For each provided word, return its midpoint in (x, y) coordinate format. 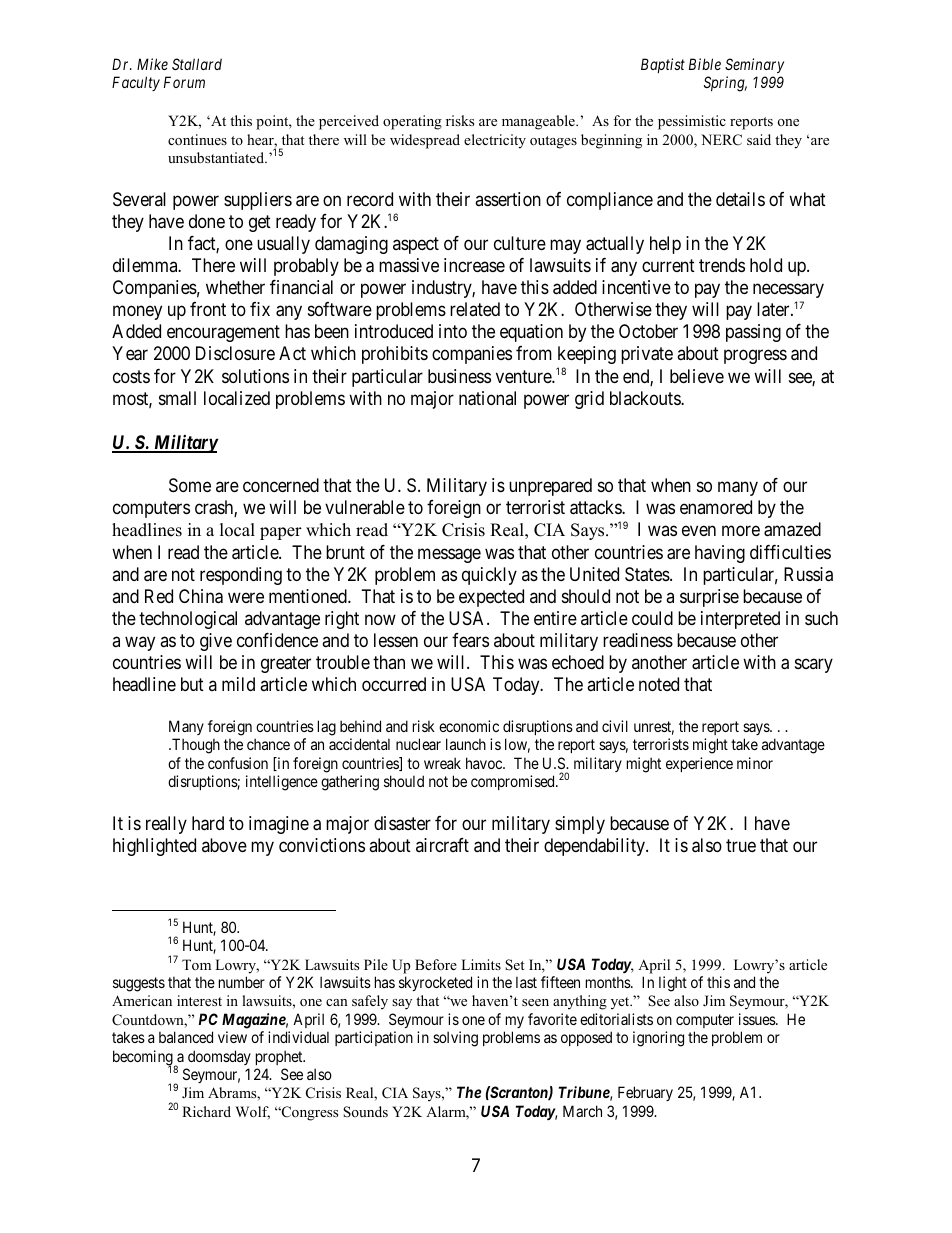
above (224, 845)
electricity (495, 141)
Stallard (197, 64)
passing (753, 333)
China (201, 596)
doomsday (219, 1057)
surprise (709, 598)
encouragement (223, 334)
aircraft (442, 845)
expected (491, 598)
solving (455, 1039)
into (453, 331)
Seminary (754, 65)
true (741, 845)
